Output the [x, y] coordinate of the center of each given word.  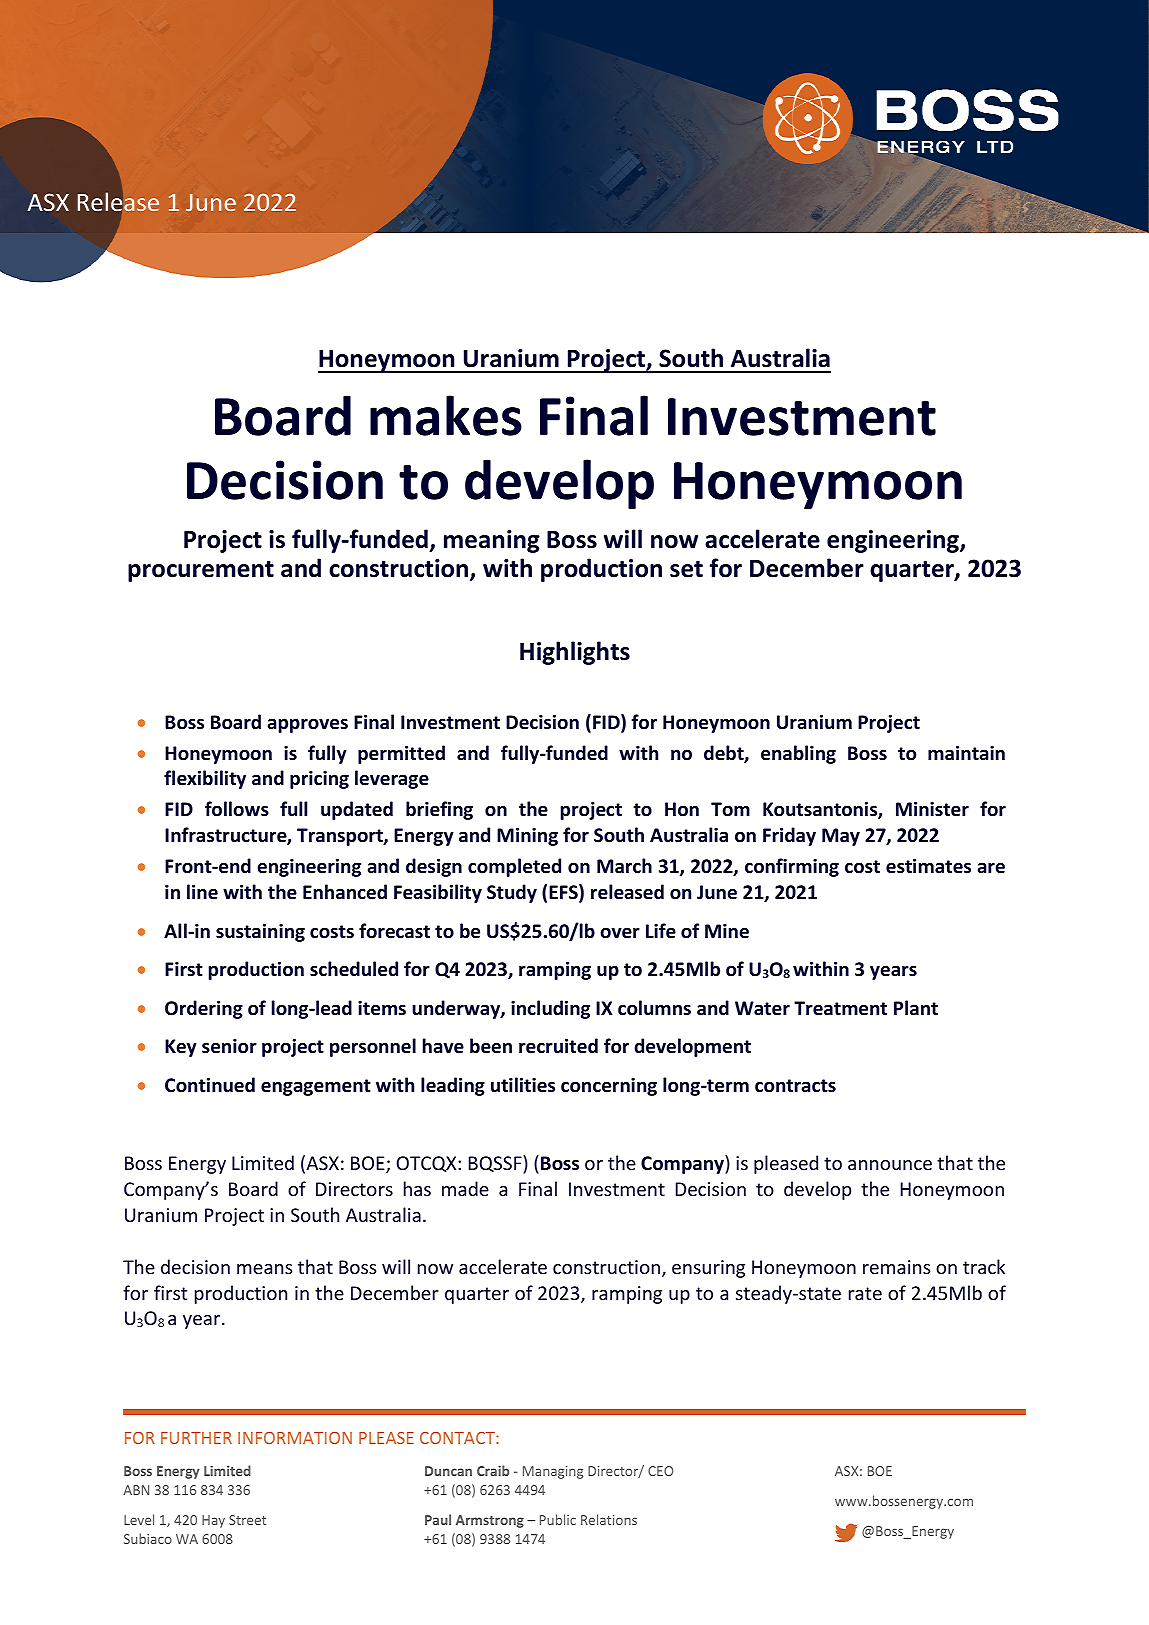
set [686, 569]
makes [446, 415]
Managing [553, 1472]
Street [247, 1520]
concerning [609, 1087]
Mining [527, 837]
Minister [932, 809]
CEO [660, 1471]
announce [890, 1165]
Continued [210, 1085]
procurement [201, 571]
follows [237, 809]
